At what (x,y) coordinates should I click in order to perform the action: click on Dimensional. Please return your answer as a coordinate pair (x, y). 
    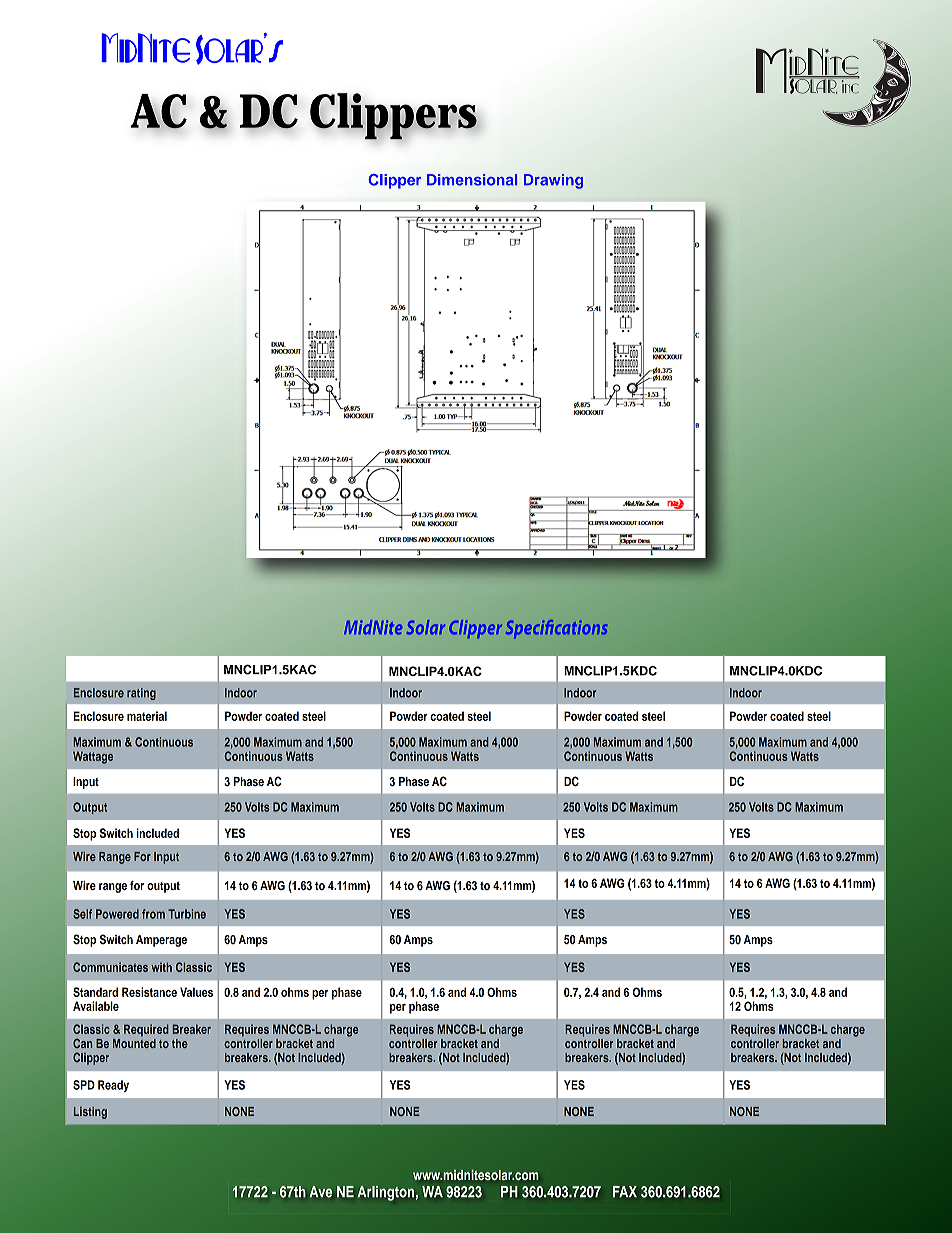
    Looking at the image, I should click on (472, 180).
